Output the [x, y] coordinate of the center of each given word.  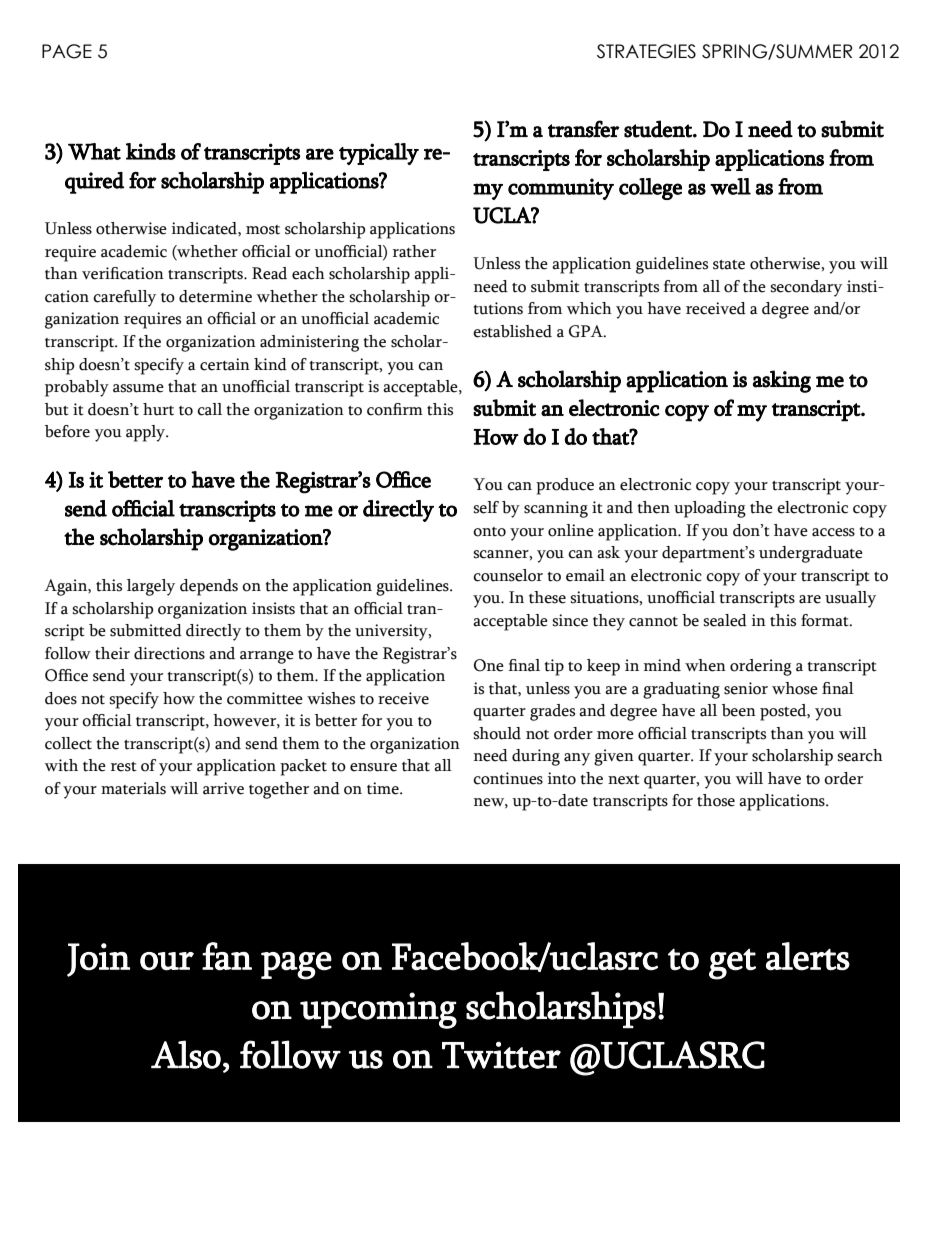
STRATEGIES [646, 51]
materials [133, 788]
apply [147, 433]
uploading [710, 509]
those [716, 800]
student [659, 129]
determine [215, 296]
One [489, 665]
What [94, 151]
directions [169, 653]
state [729, 265]
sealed [725, 620]
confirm [395, 409]
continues [508, 778]
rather [414, 251]
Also [186, 1054]
